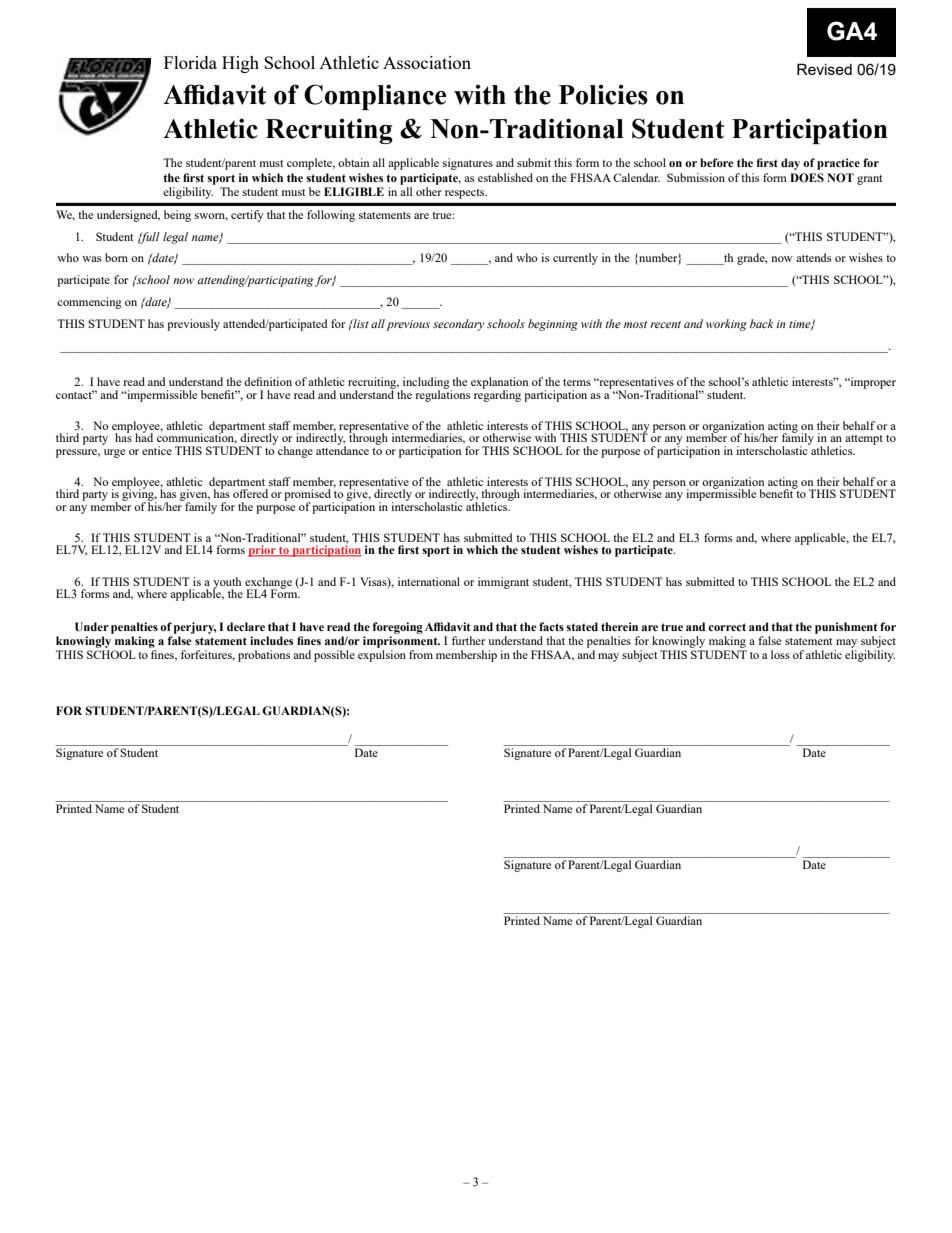  What do you see at coordinates (195, 628) in the document?
I see `perjury` at bounding box center [195, 628].
